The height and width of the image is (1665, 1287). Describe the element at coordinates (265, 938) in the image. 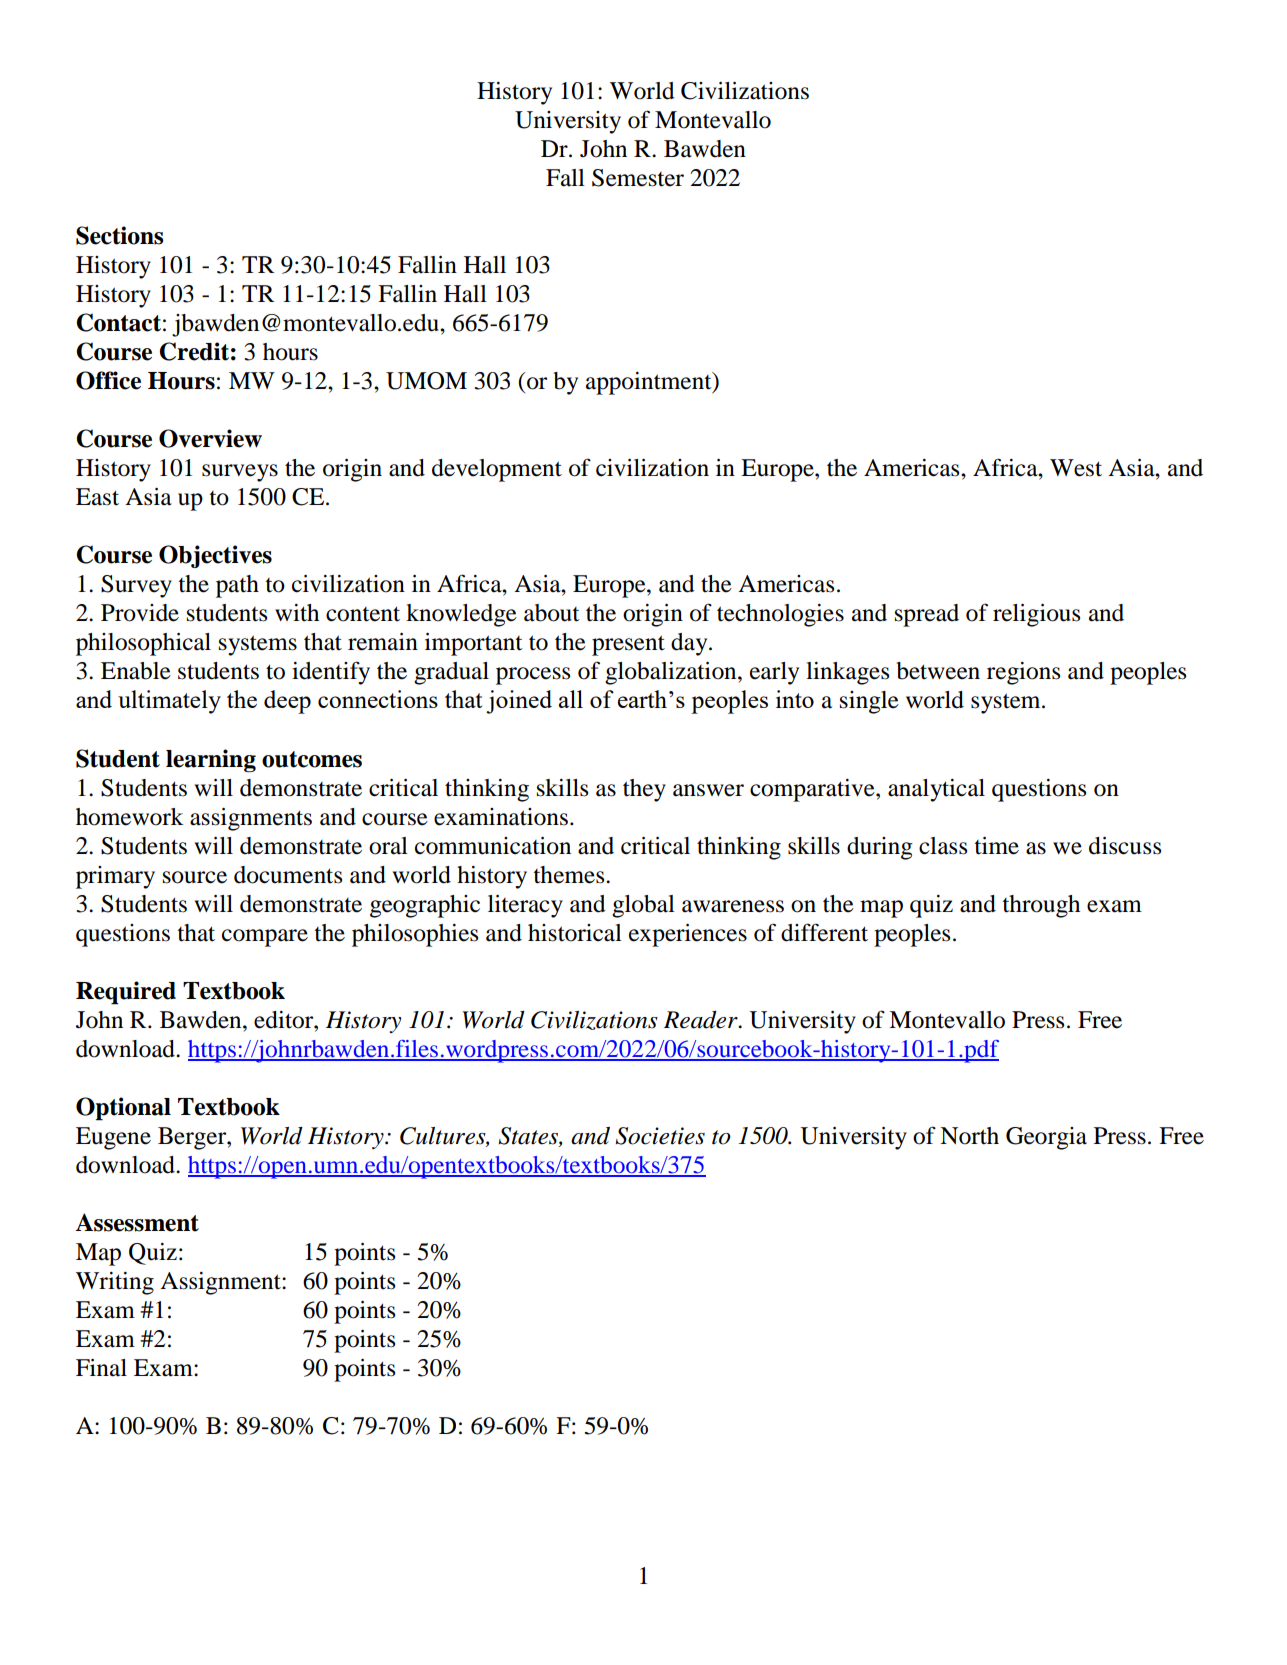

I see `compare` at that location.
